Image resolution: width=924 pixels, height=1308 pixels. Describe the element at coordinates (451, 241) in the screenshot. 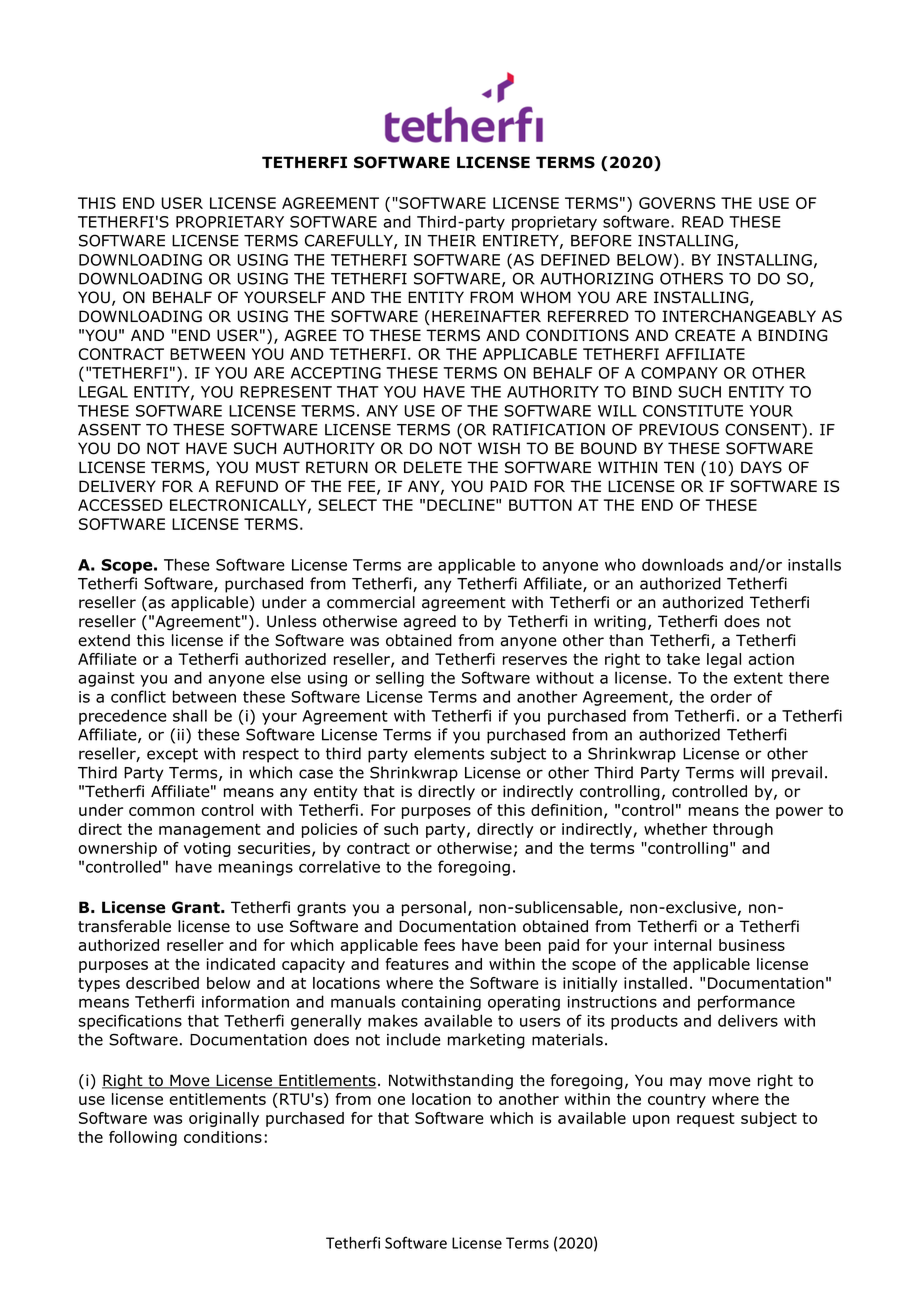

I see `THEIR` at that location.
